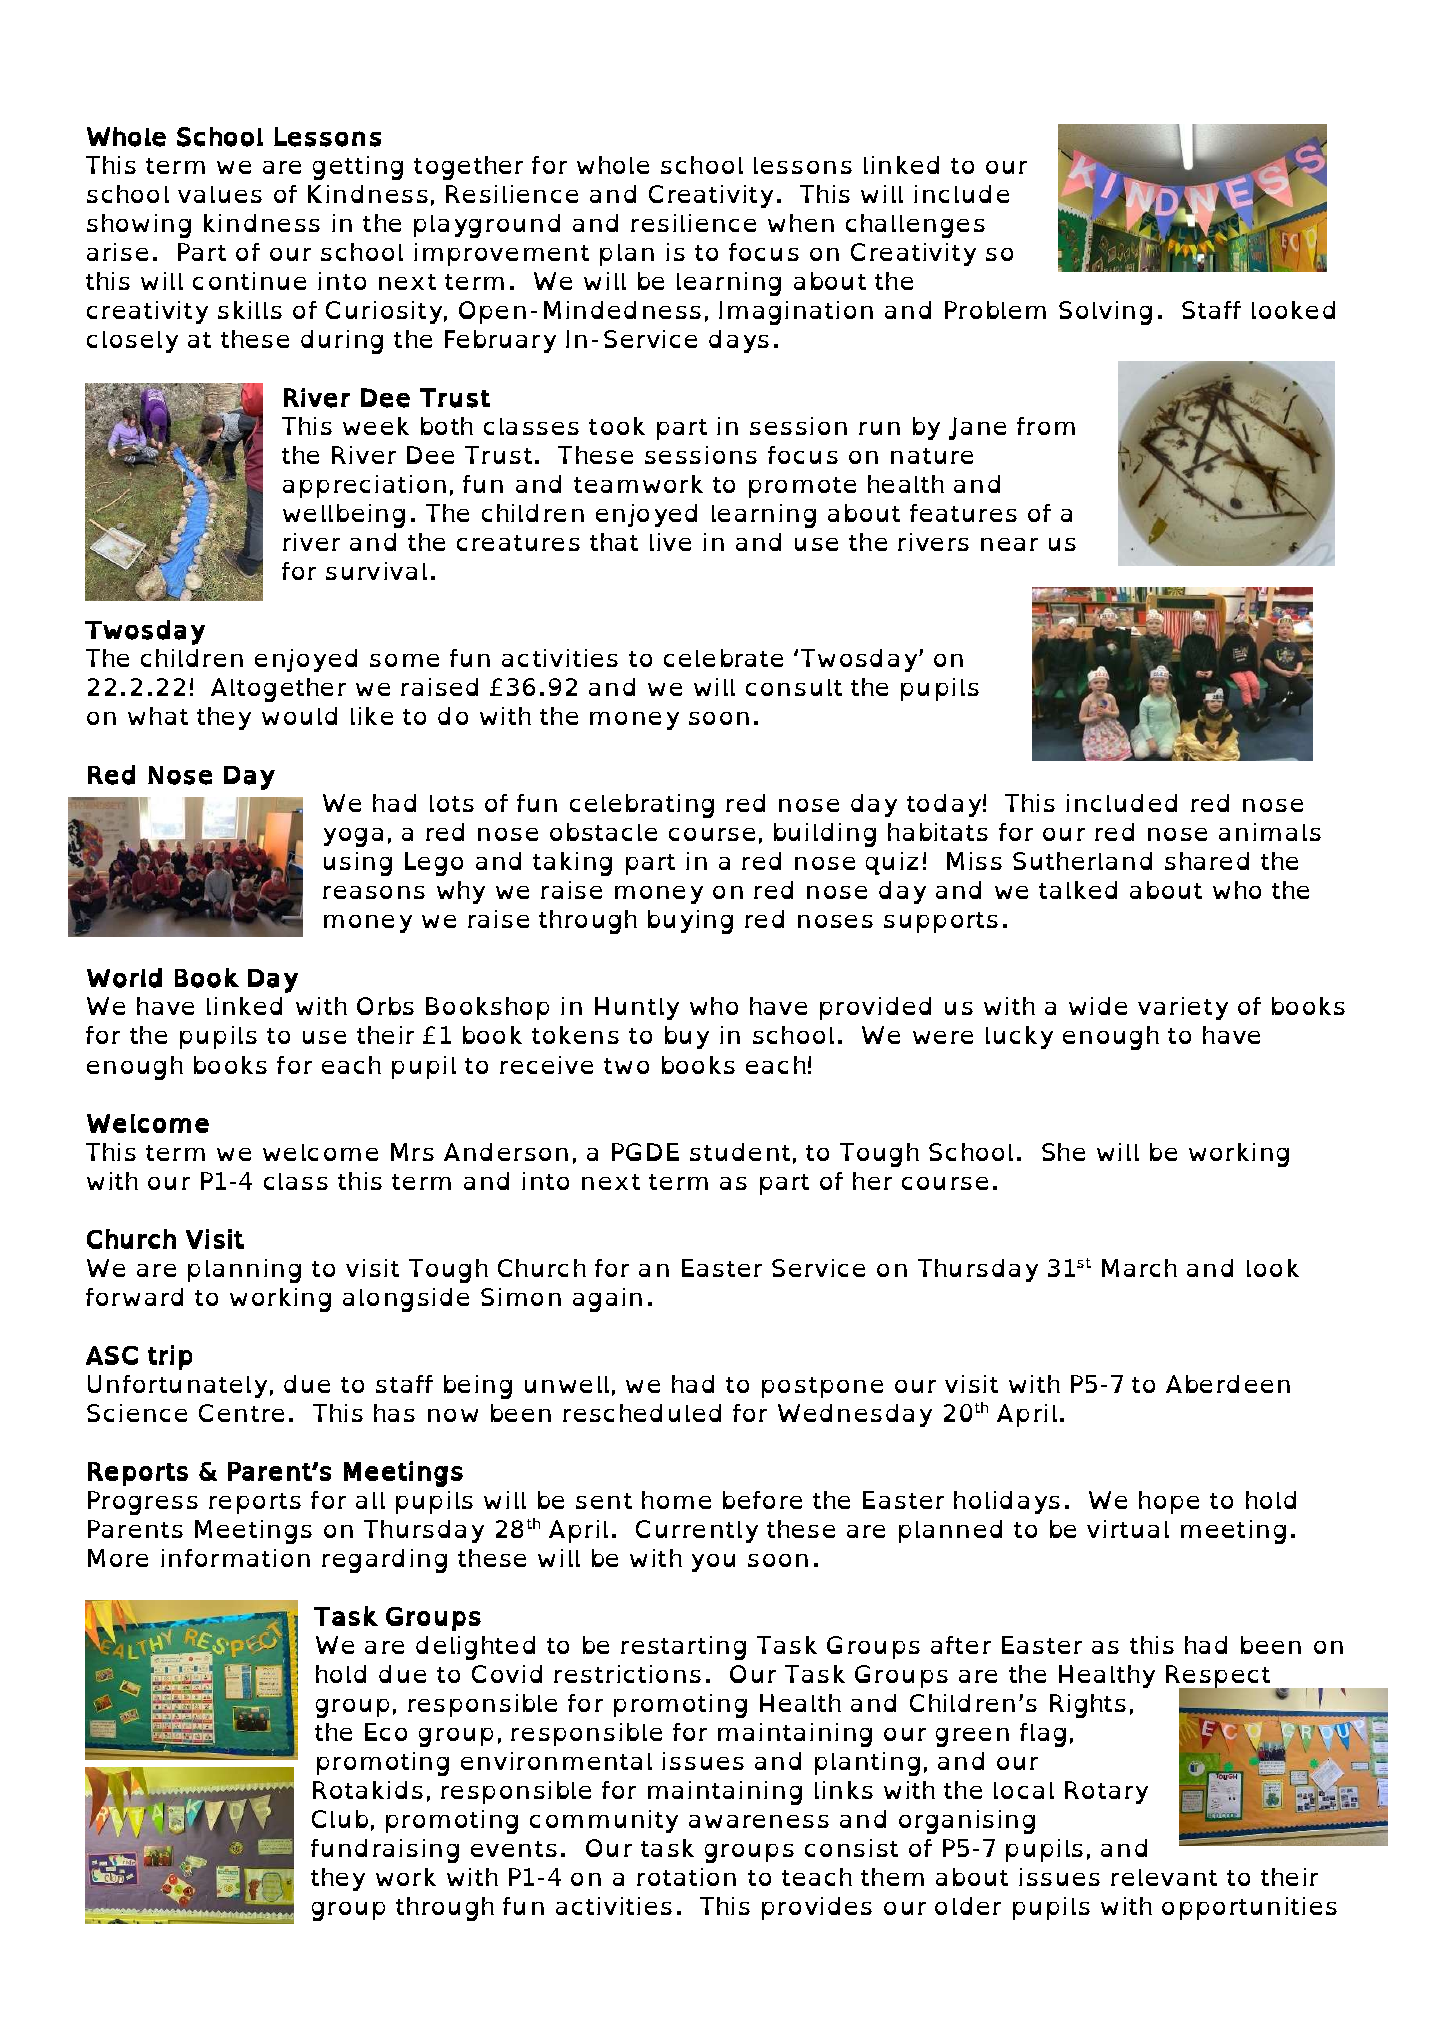 This screenshot has width=1439, height=2035. What do you see at coordinates (1164, 1877) in the screenshot?
I see `relevant` at bounding box center [1164, 1877].
